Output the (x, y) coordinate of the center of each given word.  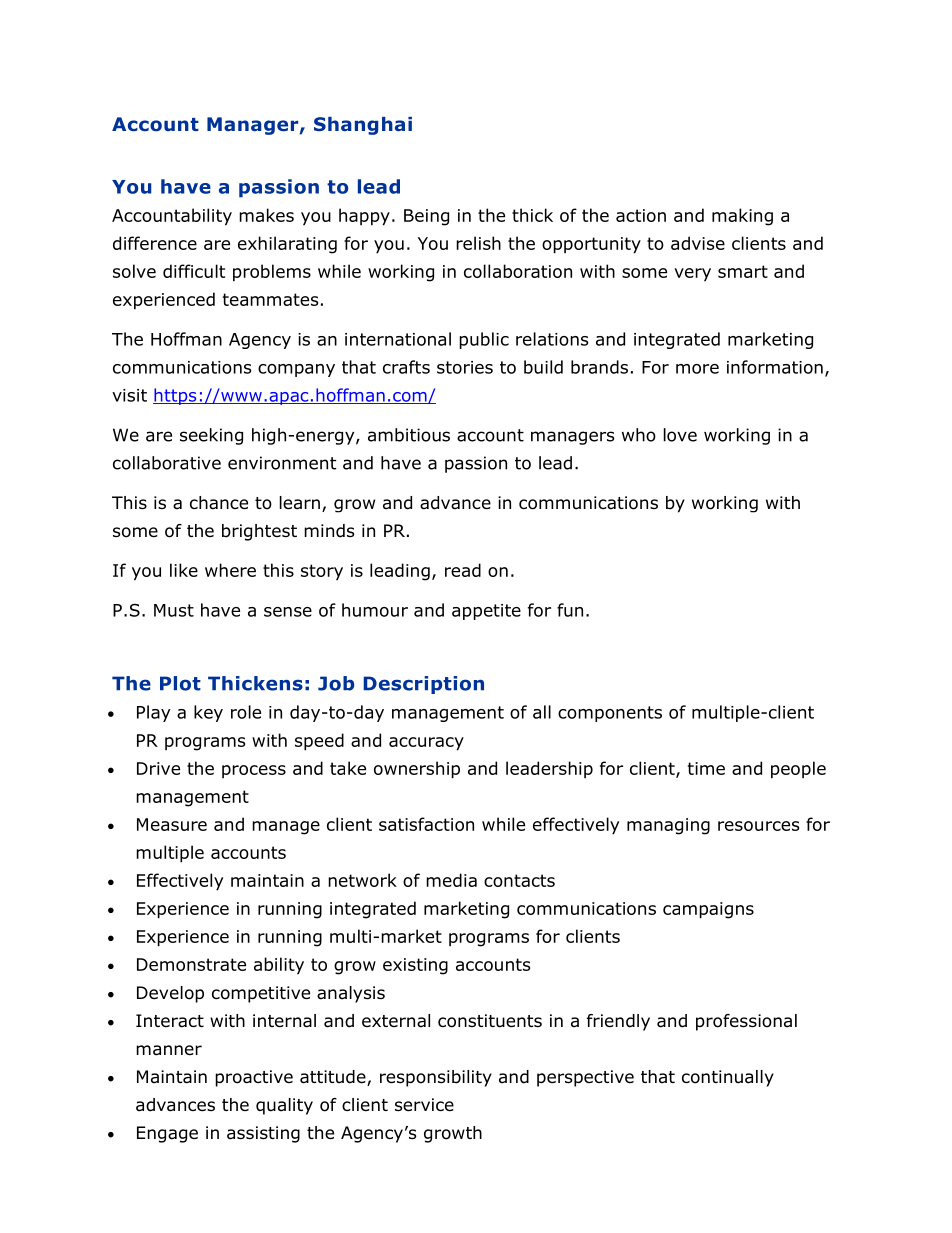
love (680, 435)
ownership (417, 770)
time (706, 768)
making (742, 217)
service (424, 1105)
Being (426, 217)
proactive (254, 1078)
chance (219, 503)
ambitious (409, 435)
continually (728, 1078)
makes (266, 215)
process (254, 771)
